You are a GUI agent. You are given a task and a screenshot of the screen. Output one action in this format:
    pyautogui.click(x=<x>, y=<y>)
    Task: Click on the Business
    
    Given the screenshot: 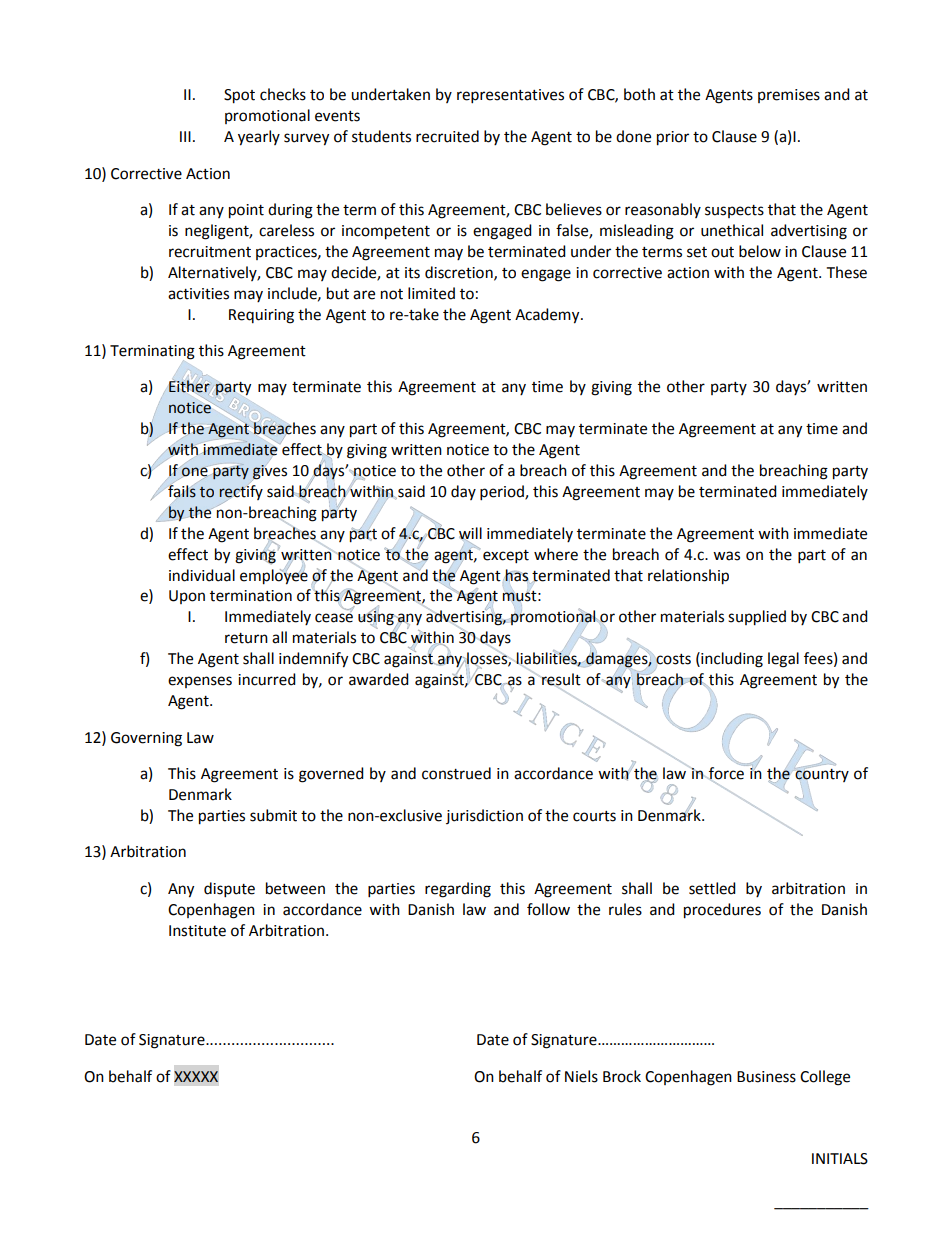 What is the action you would take?
    pyautogui.click(x=766, y=1077)
